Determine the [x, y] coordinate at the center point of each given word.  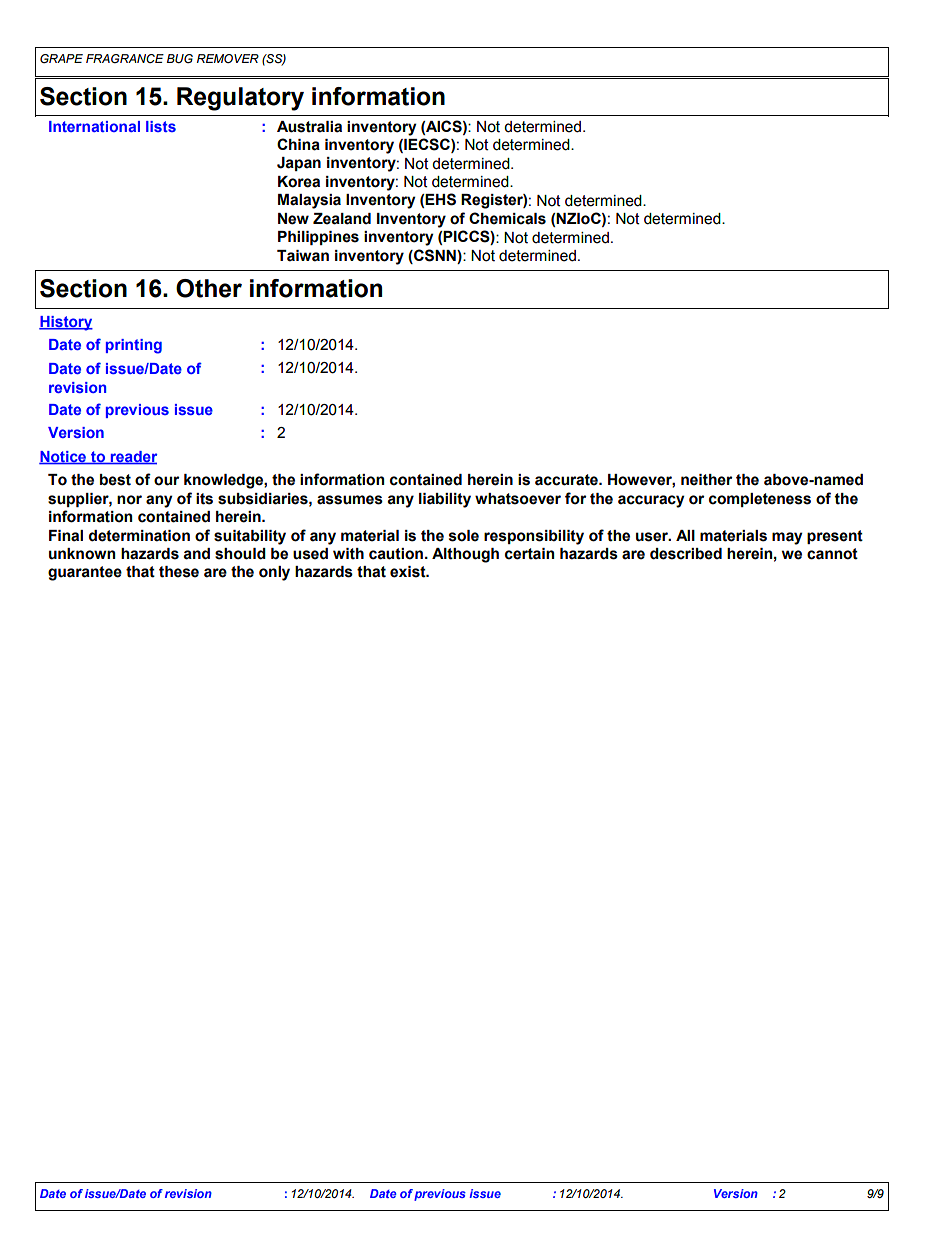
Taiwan [303, 256]
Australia [309, 127]
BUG [180, 58]
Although [465, 555]
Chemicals [507, 218]
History [66, 323]
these [179, 572]
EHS [440, 199]
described [686, 554]
